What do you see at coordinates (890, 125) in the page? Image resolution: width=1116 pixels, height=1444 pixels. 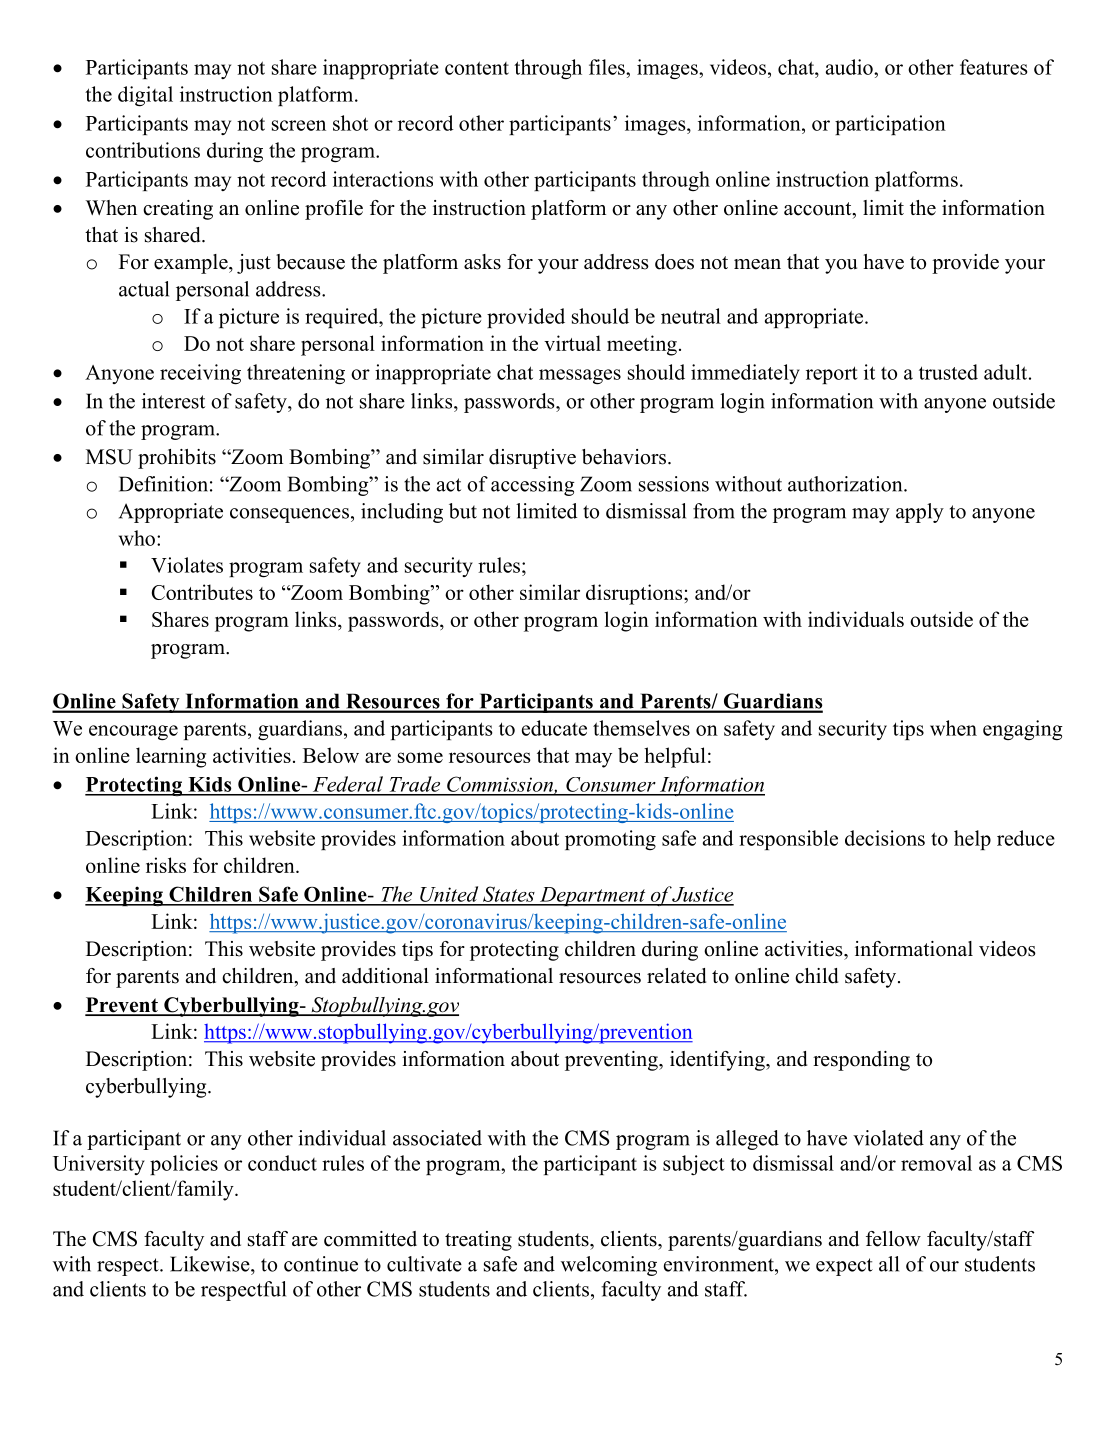 I see `participation` at bounding box center [890, 125].
